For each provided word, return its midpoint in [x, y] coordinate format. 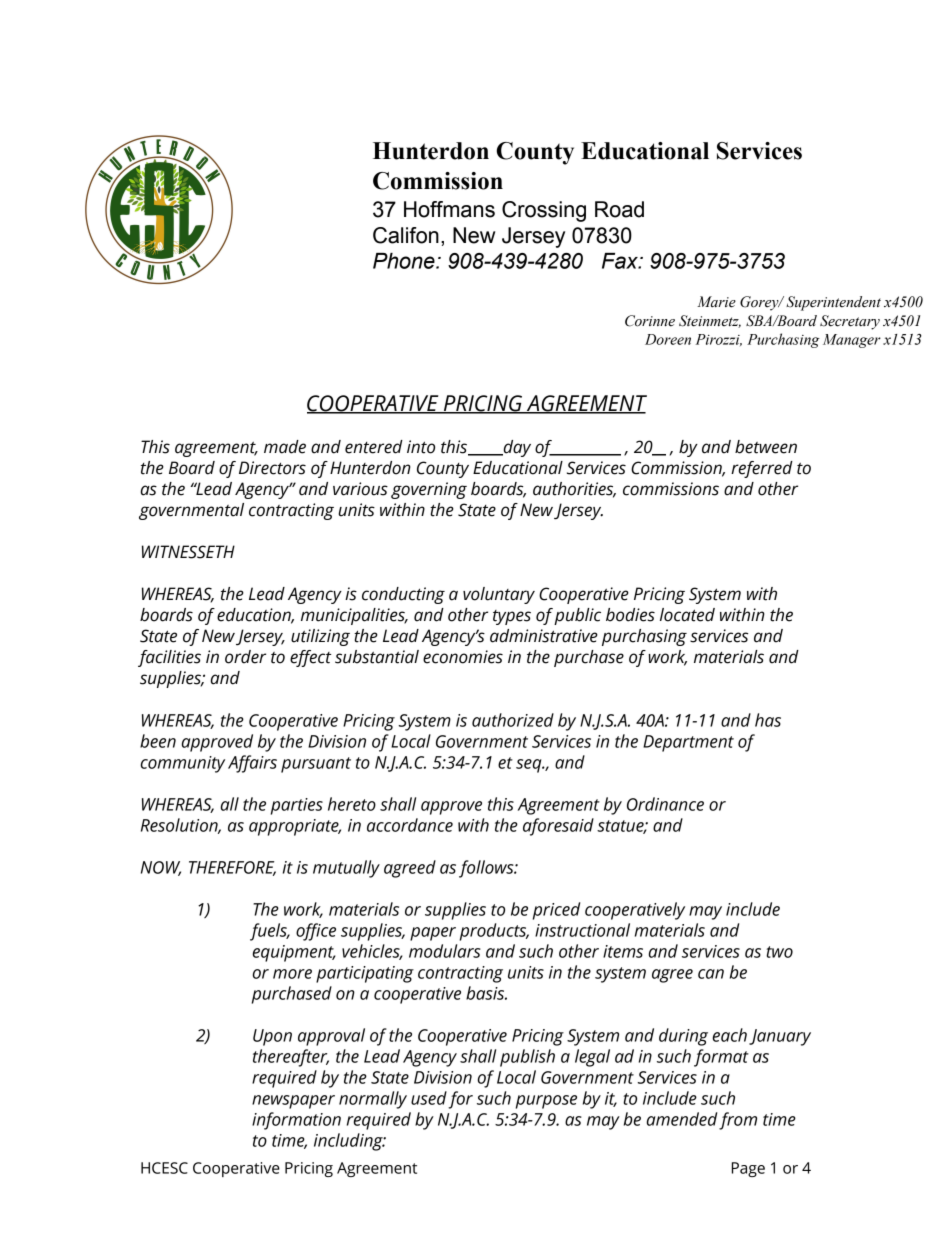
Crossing [544, 211]
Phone [405, 261]
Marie [716, 302]
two [780, 952]
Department [688, 743]
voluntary [499, 595]
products [494, 932]
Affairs [252, 764]
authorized [513, 720]
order [245, 657]
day [516, 448]
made [285, 447]
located [687, 615]
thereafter [291, 1058]
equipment [294, 953]
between [766, 447]
